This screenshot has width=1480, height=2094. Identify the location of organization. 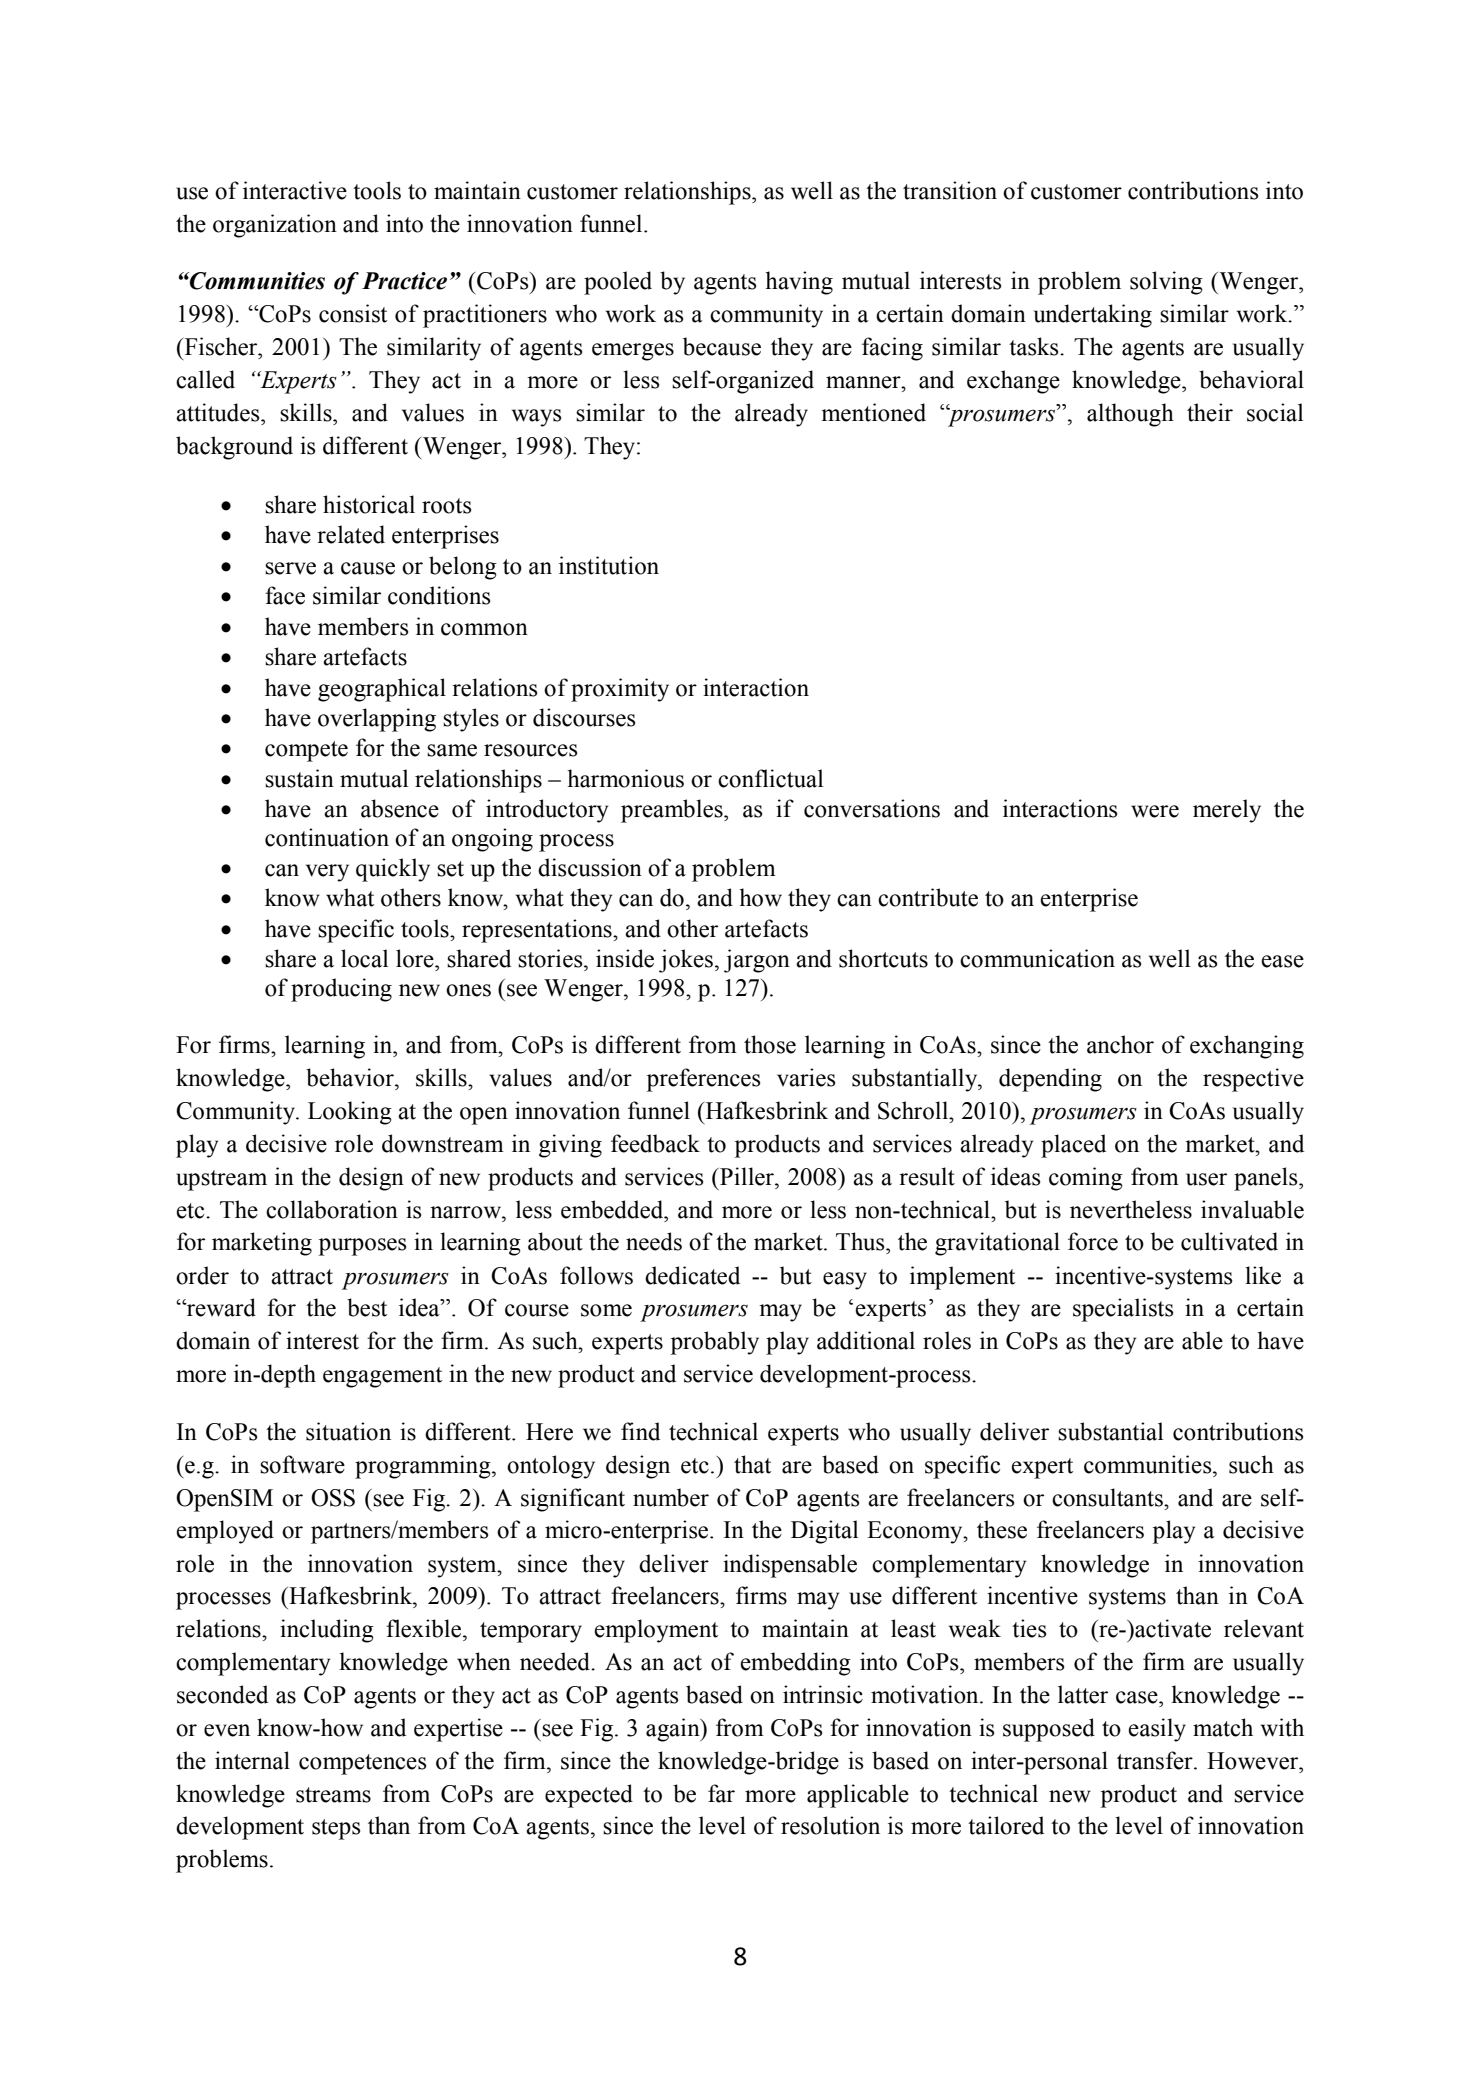
(275, 226).
